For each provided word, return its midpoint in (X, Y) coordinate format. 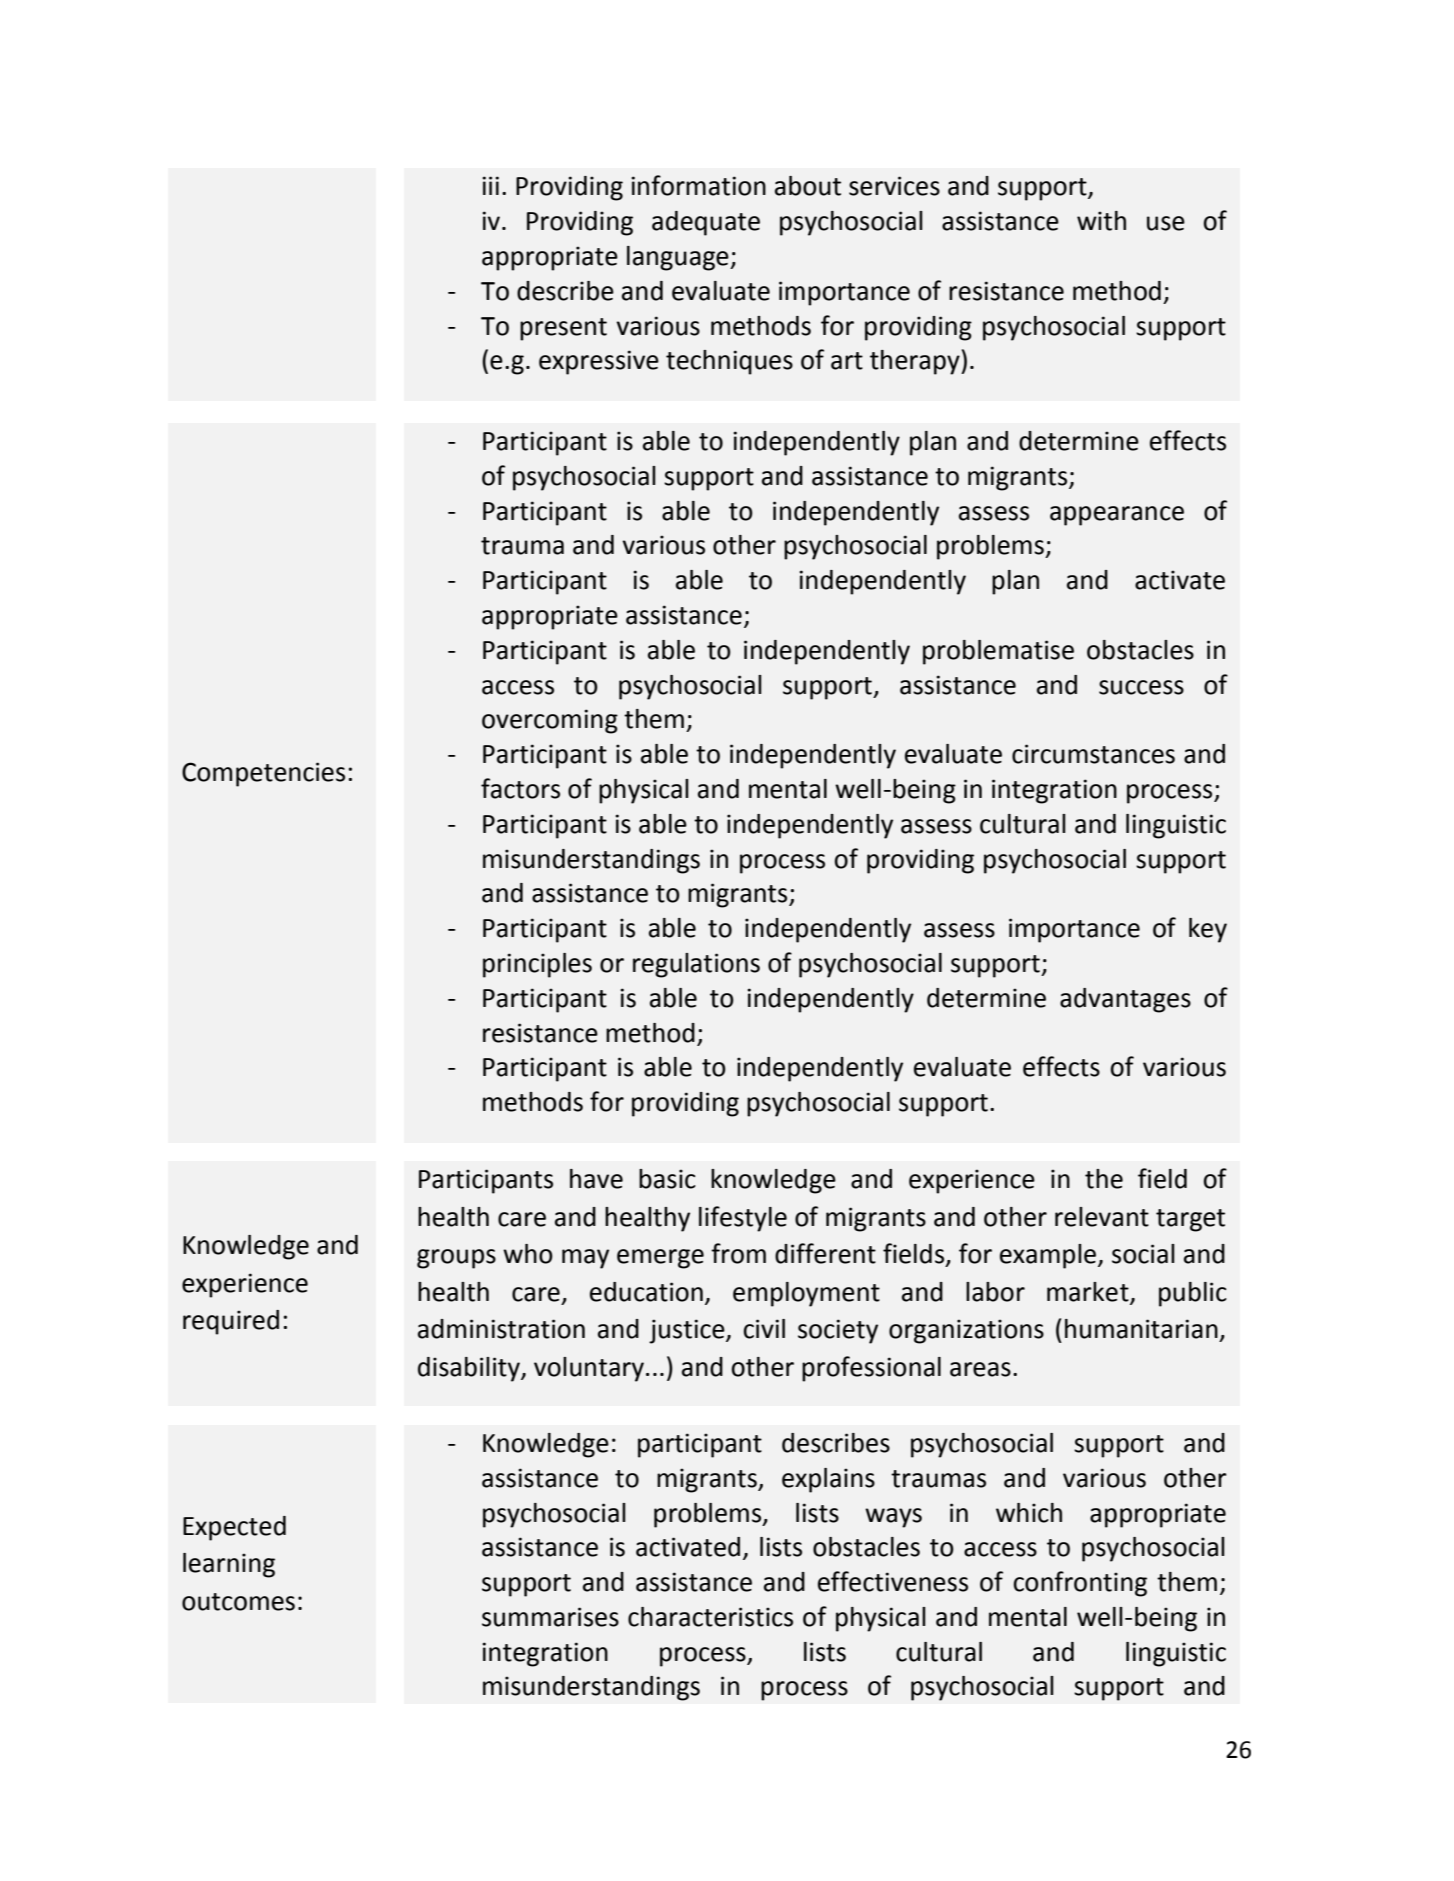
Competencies (263, 774)
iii (490, 185)
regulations (696, 965)
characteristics (710, 1617)
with (1101, 221)
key (1208, 930)
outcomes (238, 1602)
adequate (706, 223)
